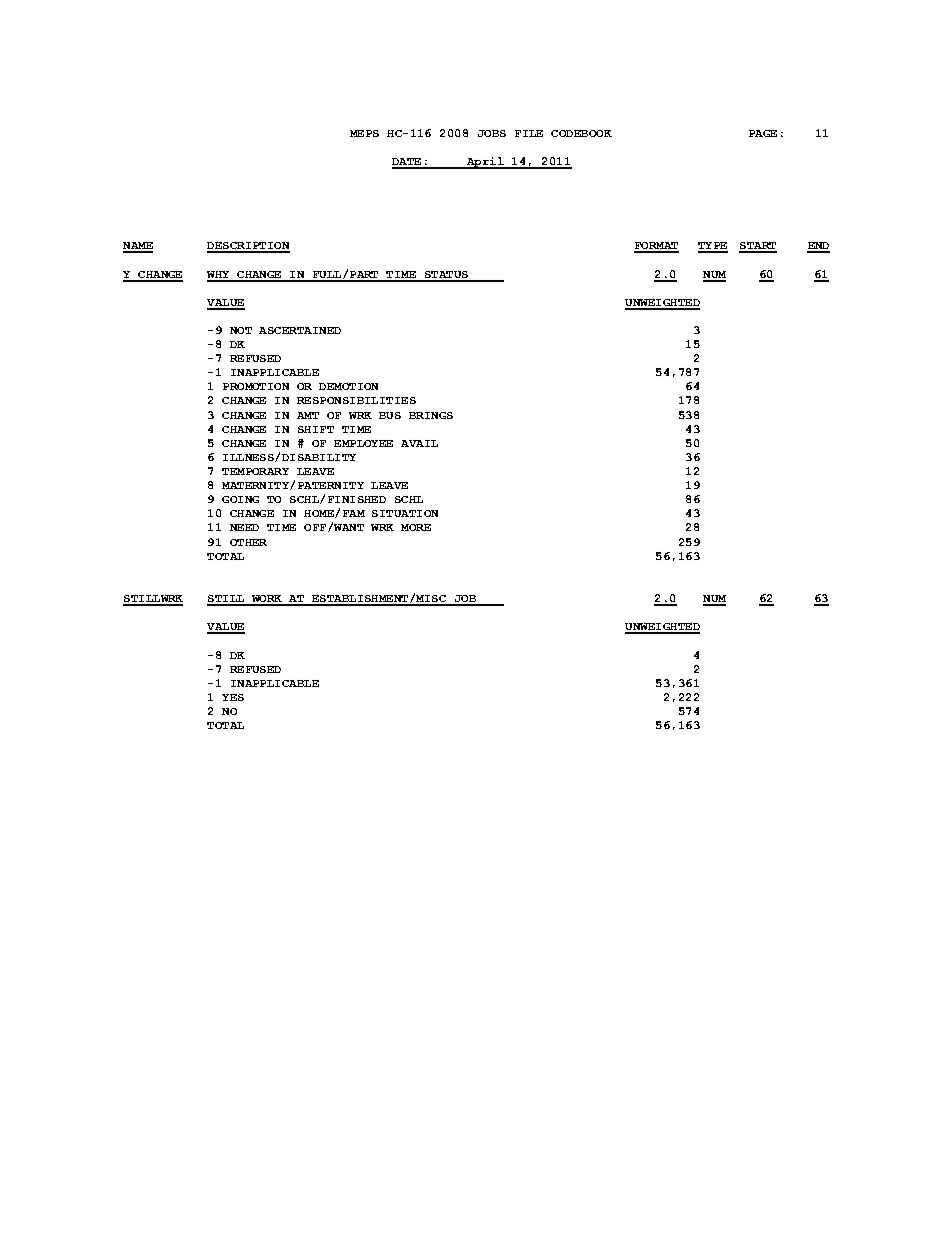  What do you see at coordinates (419, 443) in the document?
I see `AVAIL` at bounding box center [419, 443].
